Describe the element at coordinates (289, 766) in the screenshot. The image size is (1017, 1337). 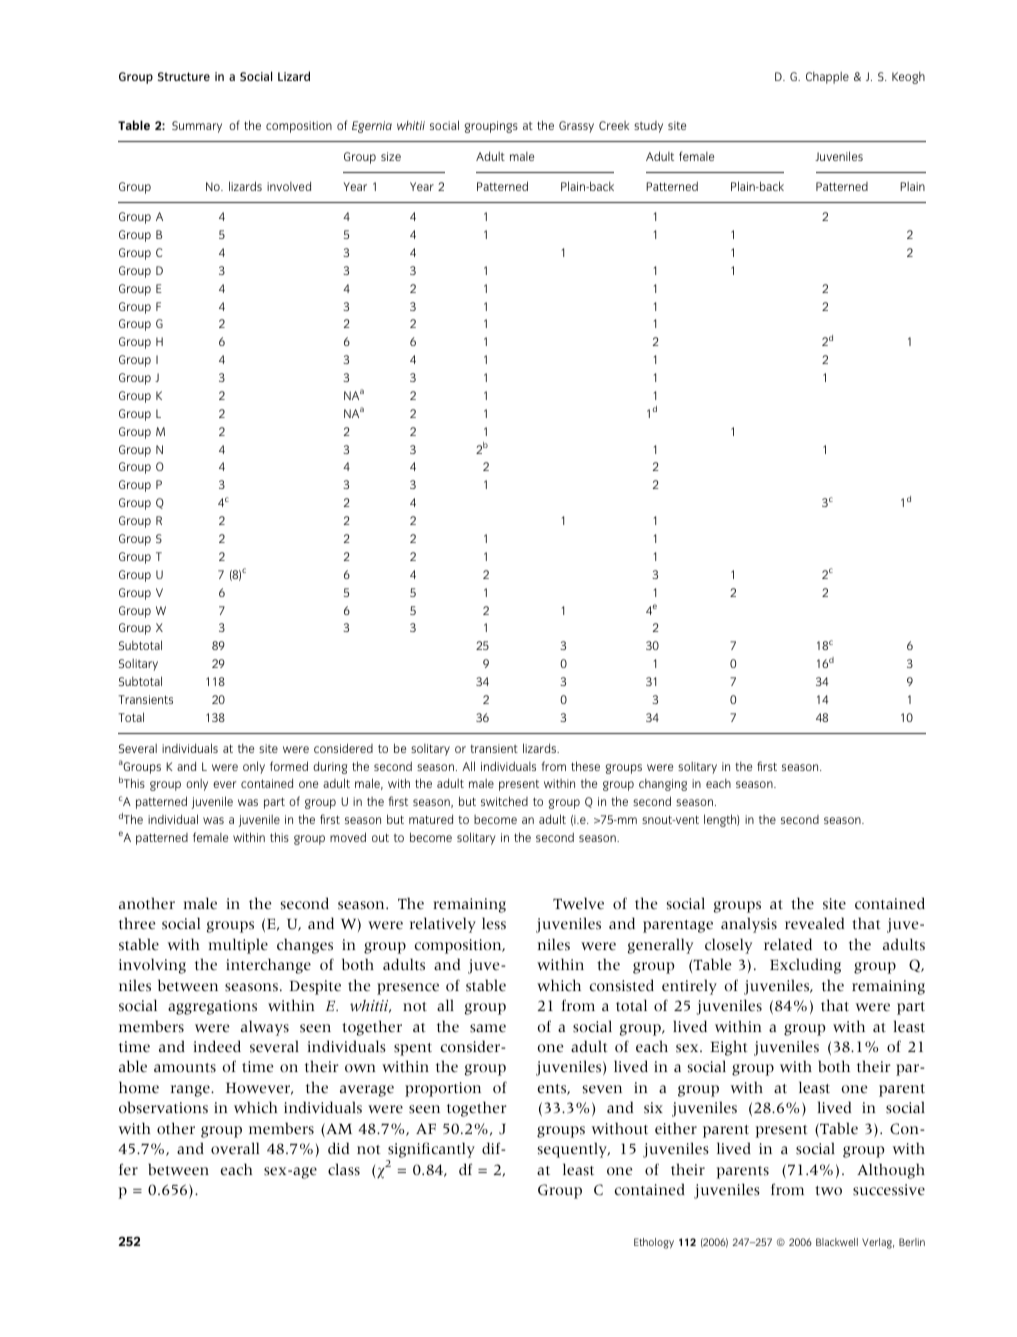
I see `formed` at that location.
